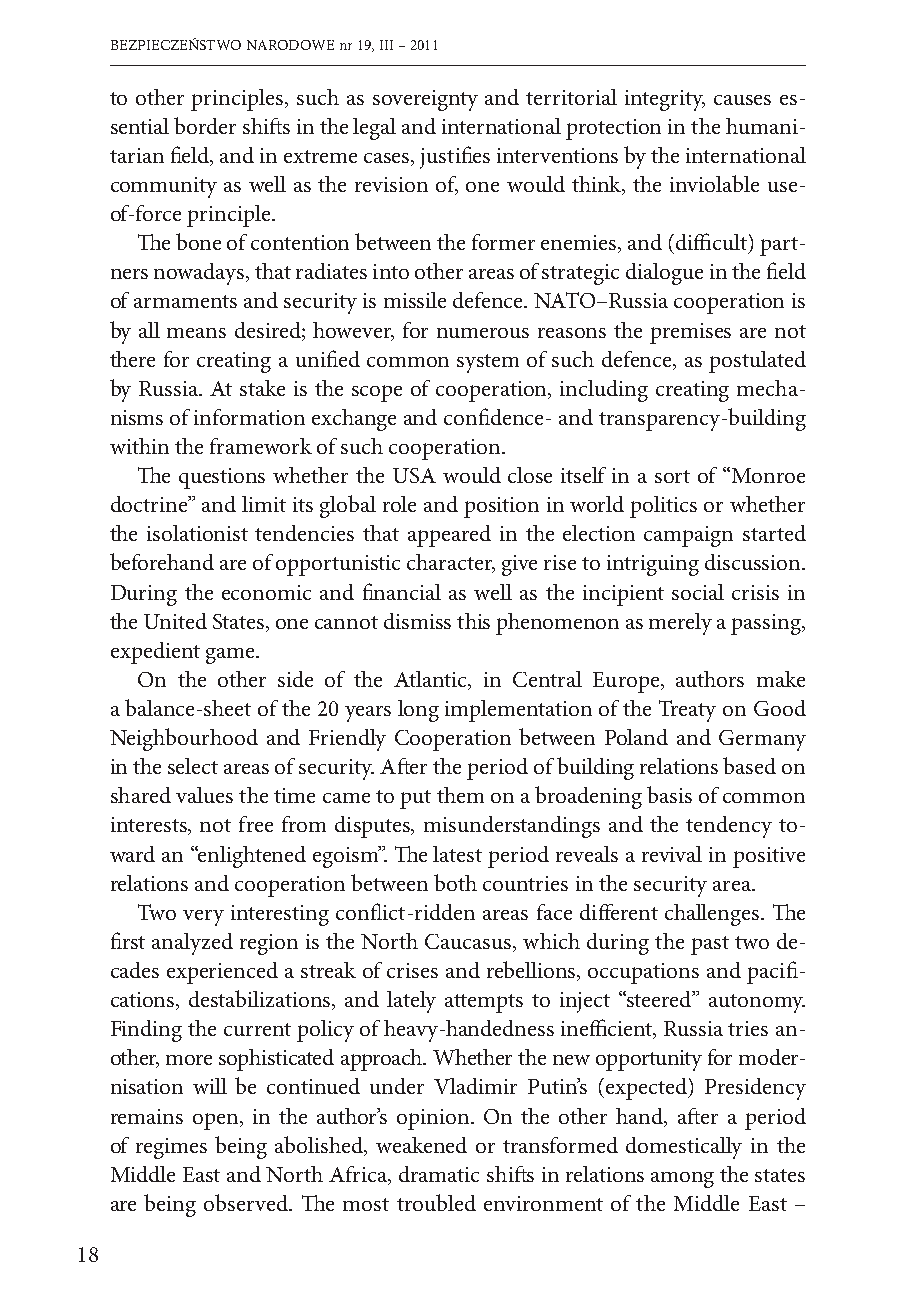  What do you see at coordinates (672, 476) in the screenshot?
I see `sort` at bounding box center [672, 476].
